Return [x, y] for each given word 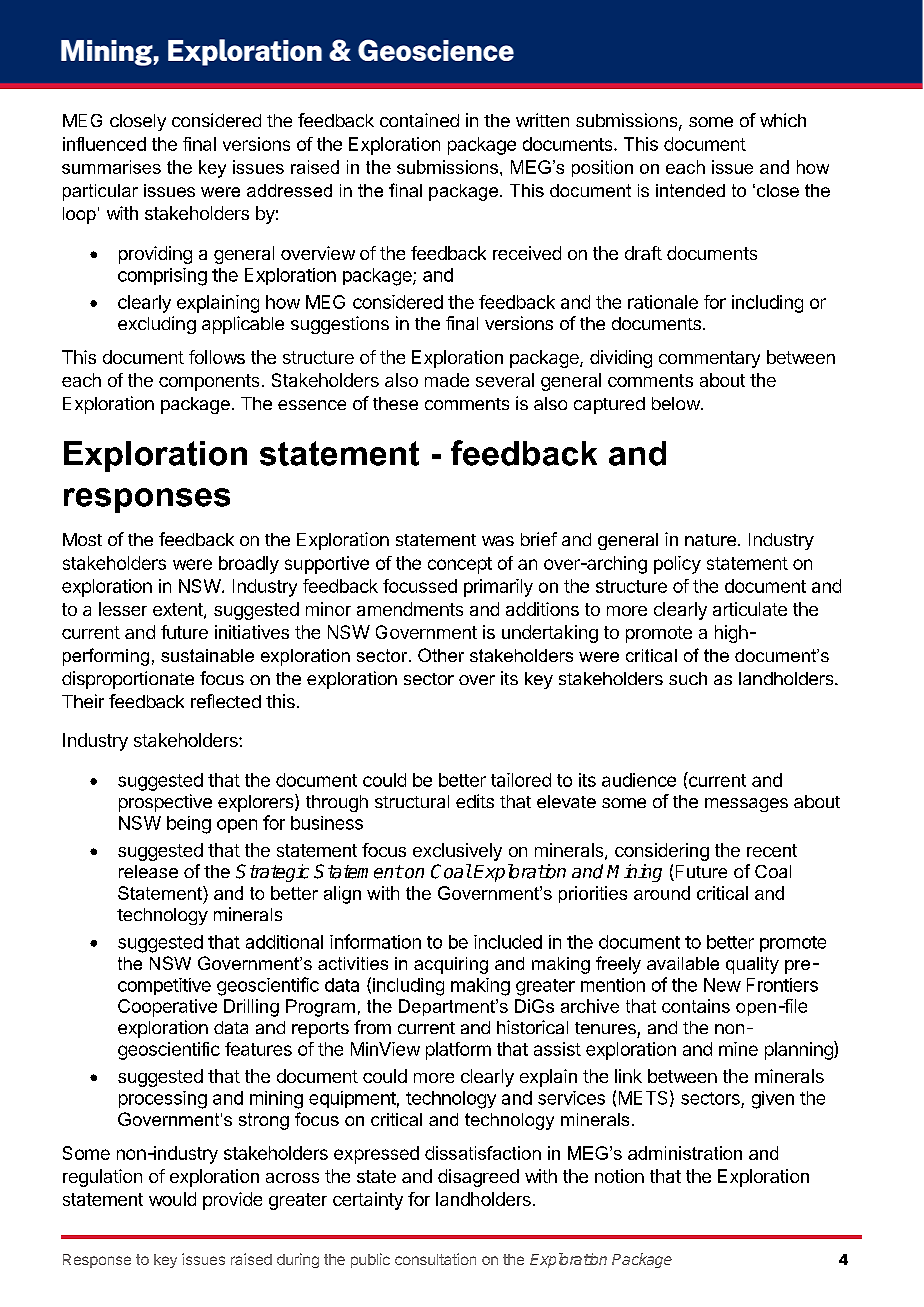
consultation [435, 1259]
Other [441, 655]
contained [419, 120]
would [172, 1199]
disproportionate [128, 680]
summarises [111, 167]
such [688, 678]
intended [690, 190]
